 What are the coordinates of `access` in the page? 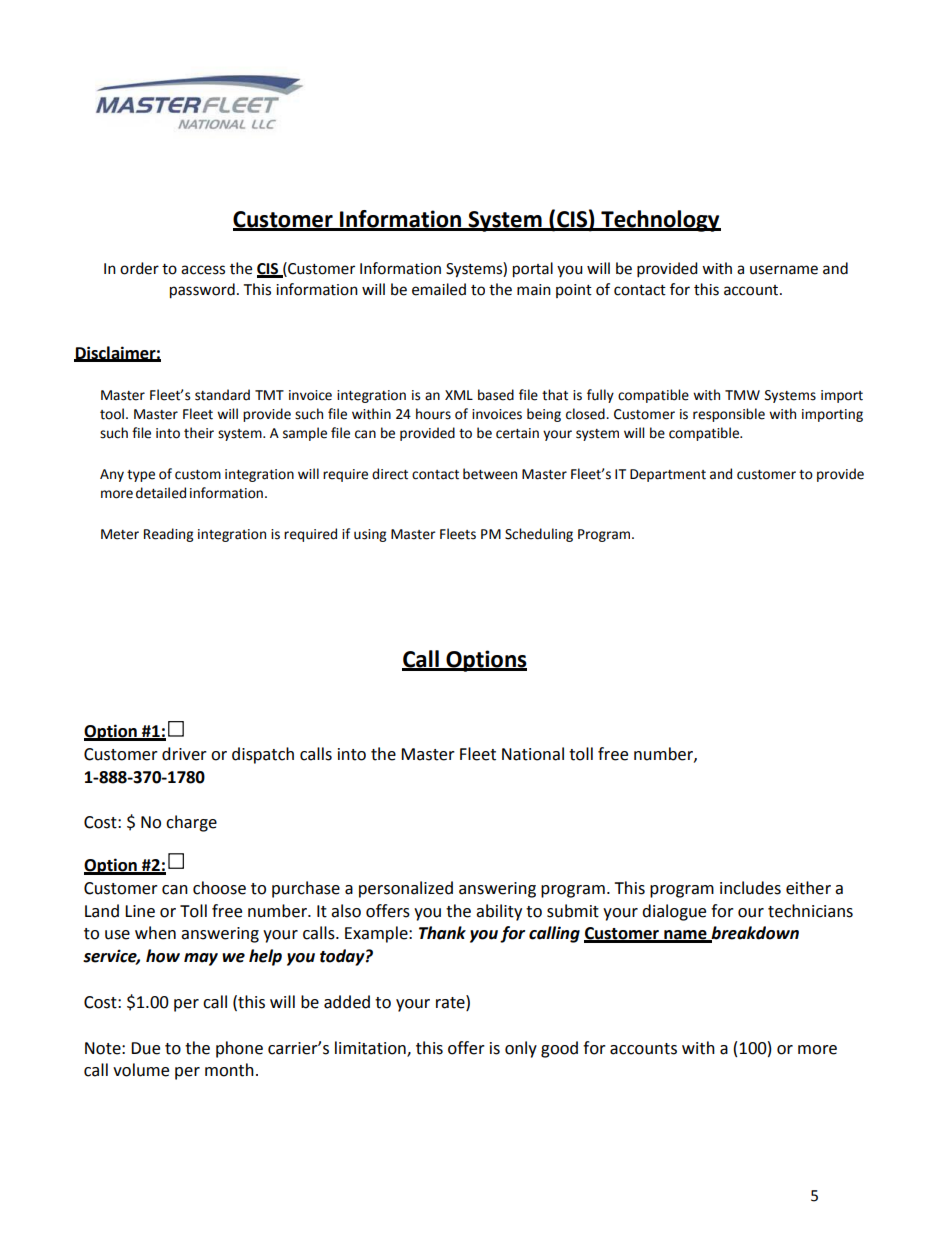 It's located at (203, 270).
